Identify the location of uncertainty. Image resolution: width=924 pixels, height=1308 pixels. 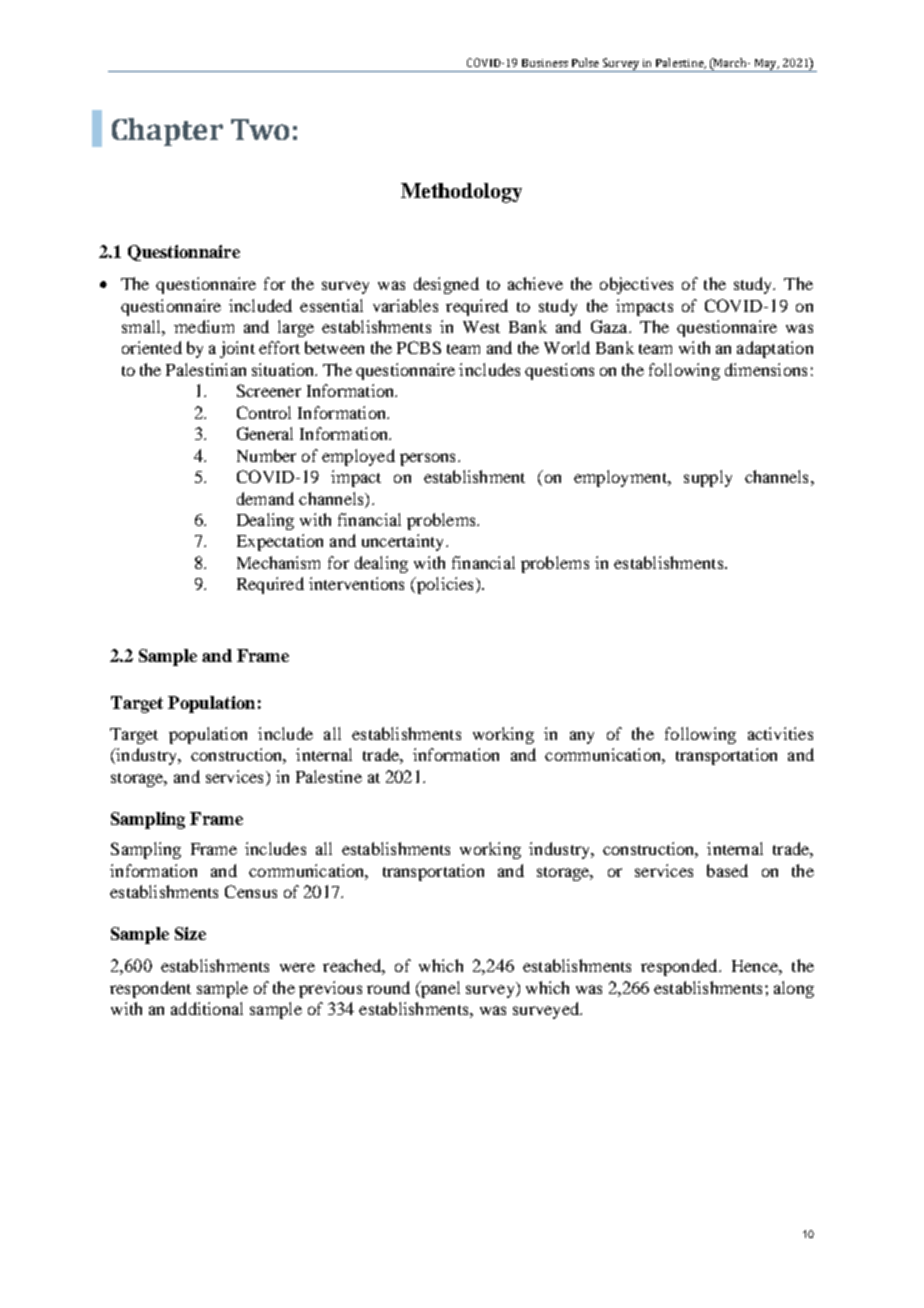
(404, 542).
